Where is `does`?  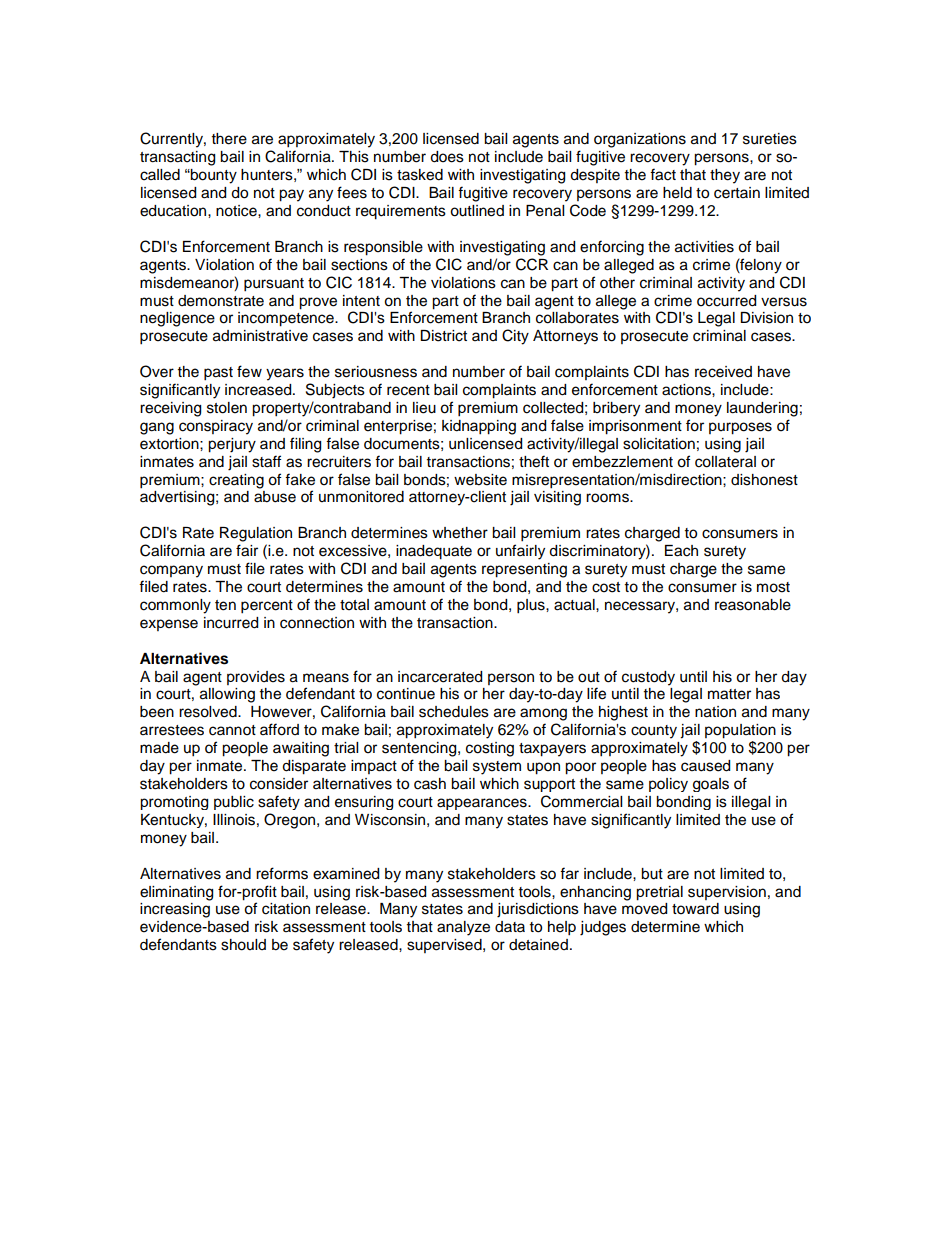
does is located at coordinates (447, 157).
